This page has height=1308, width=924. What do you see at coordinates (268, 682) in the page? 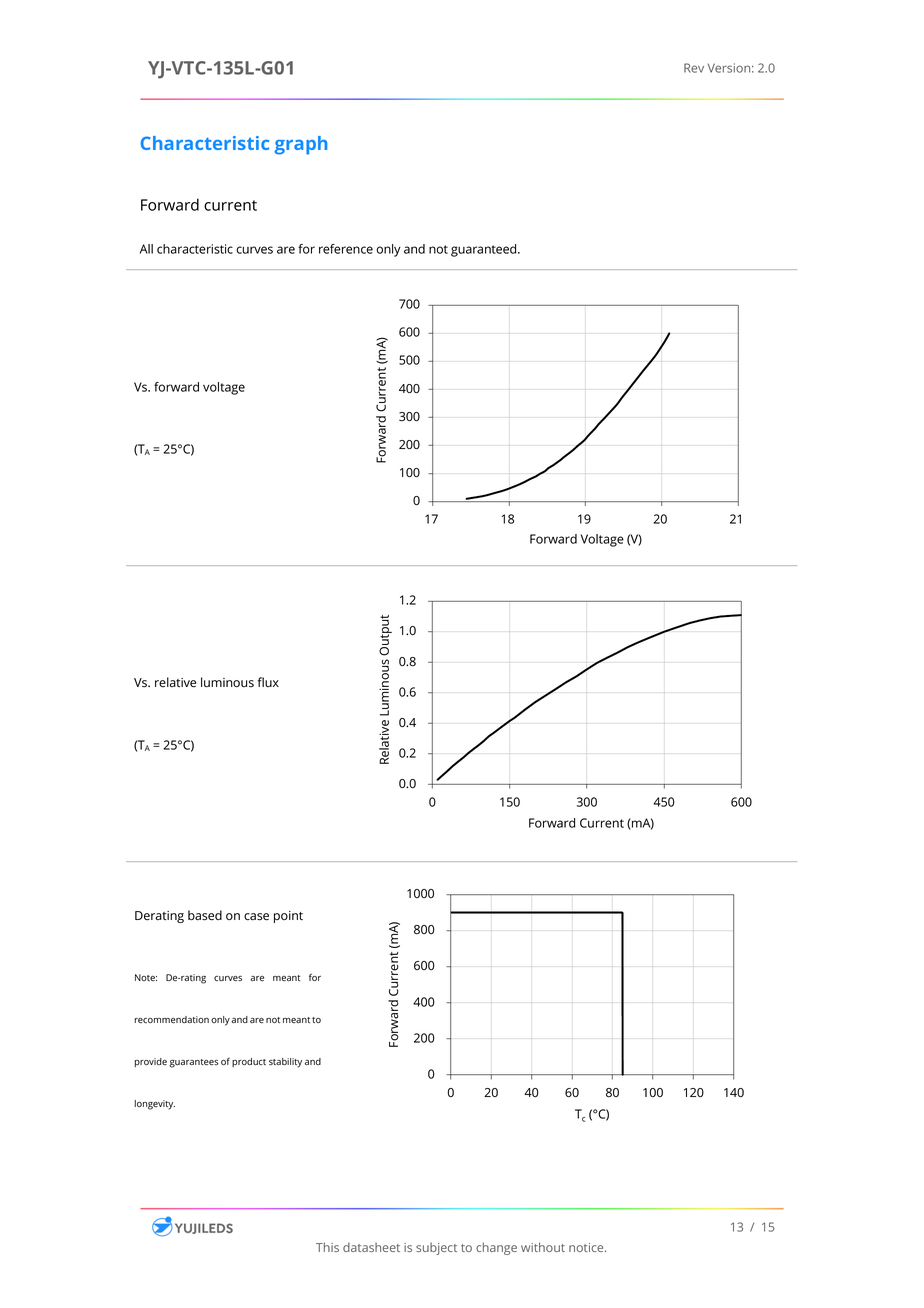
I see `flux` at bounding box center [268, 682].
